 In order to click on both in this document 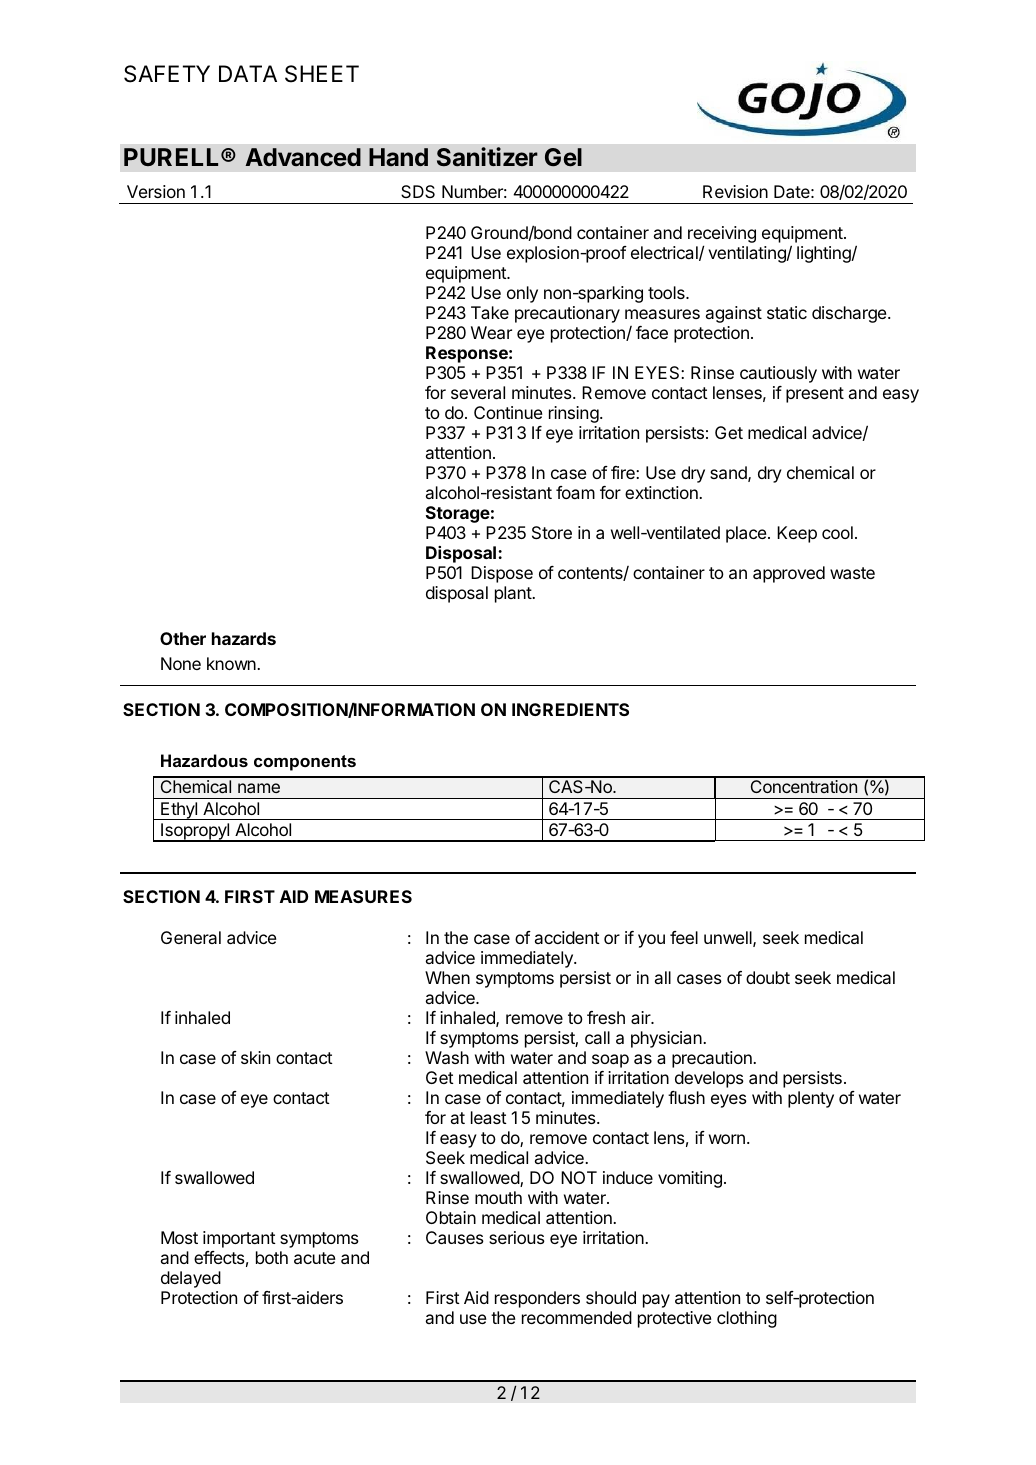, I will do `click(272, 1257)`.
